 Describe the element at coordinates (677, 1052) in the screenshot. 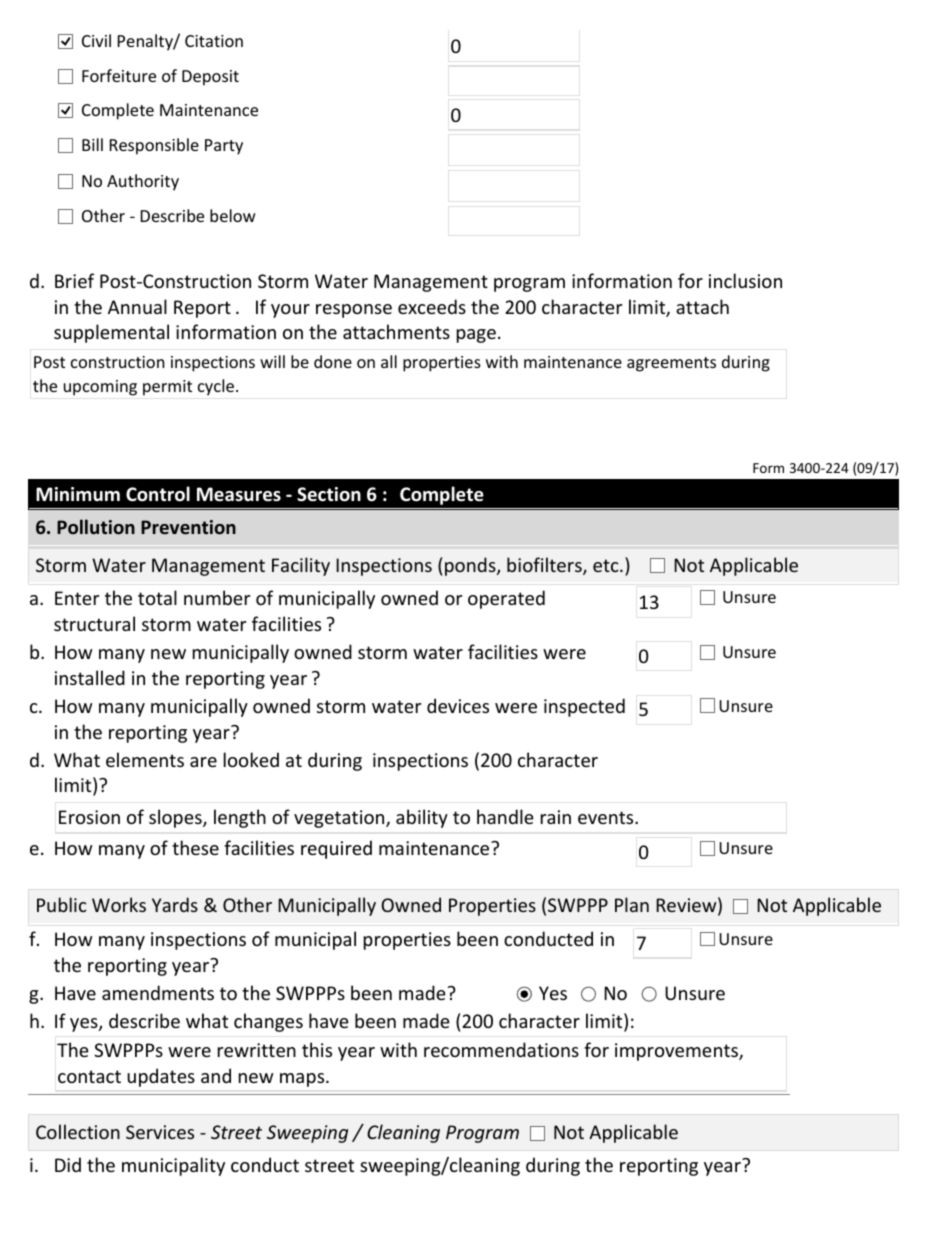

I see `improvements` at that location.
